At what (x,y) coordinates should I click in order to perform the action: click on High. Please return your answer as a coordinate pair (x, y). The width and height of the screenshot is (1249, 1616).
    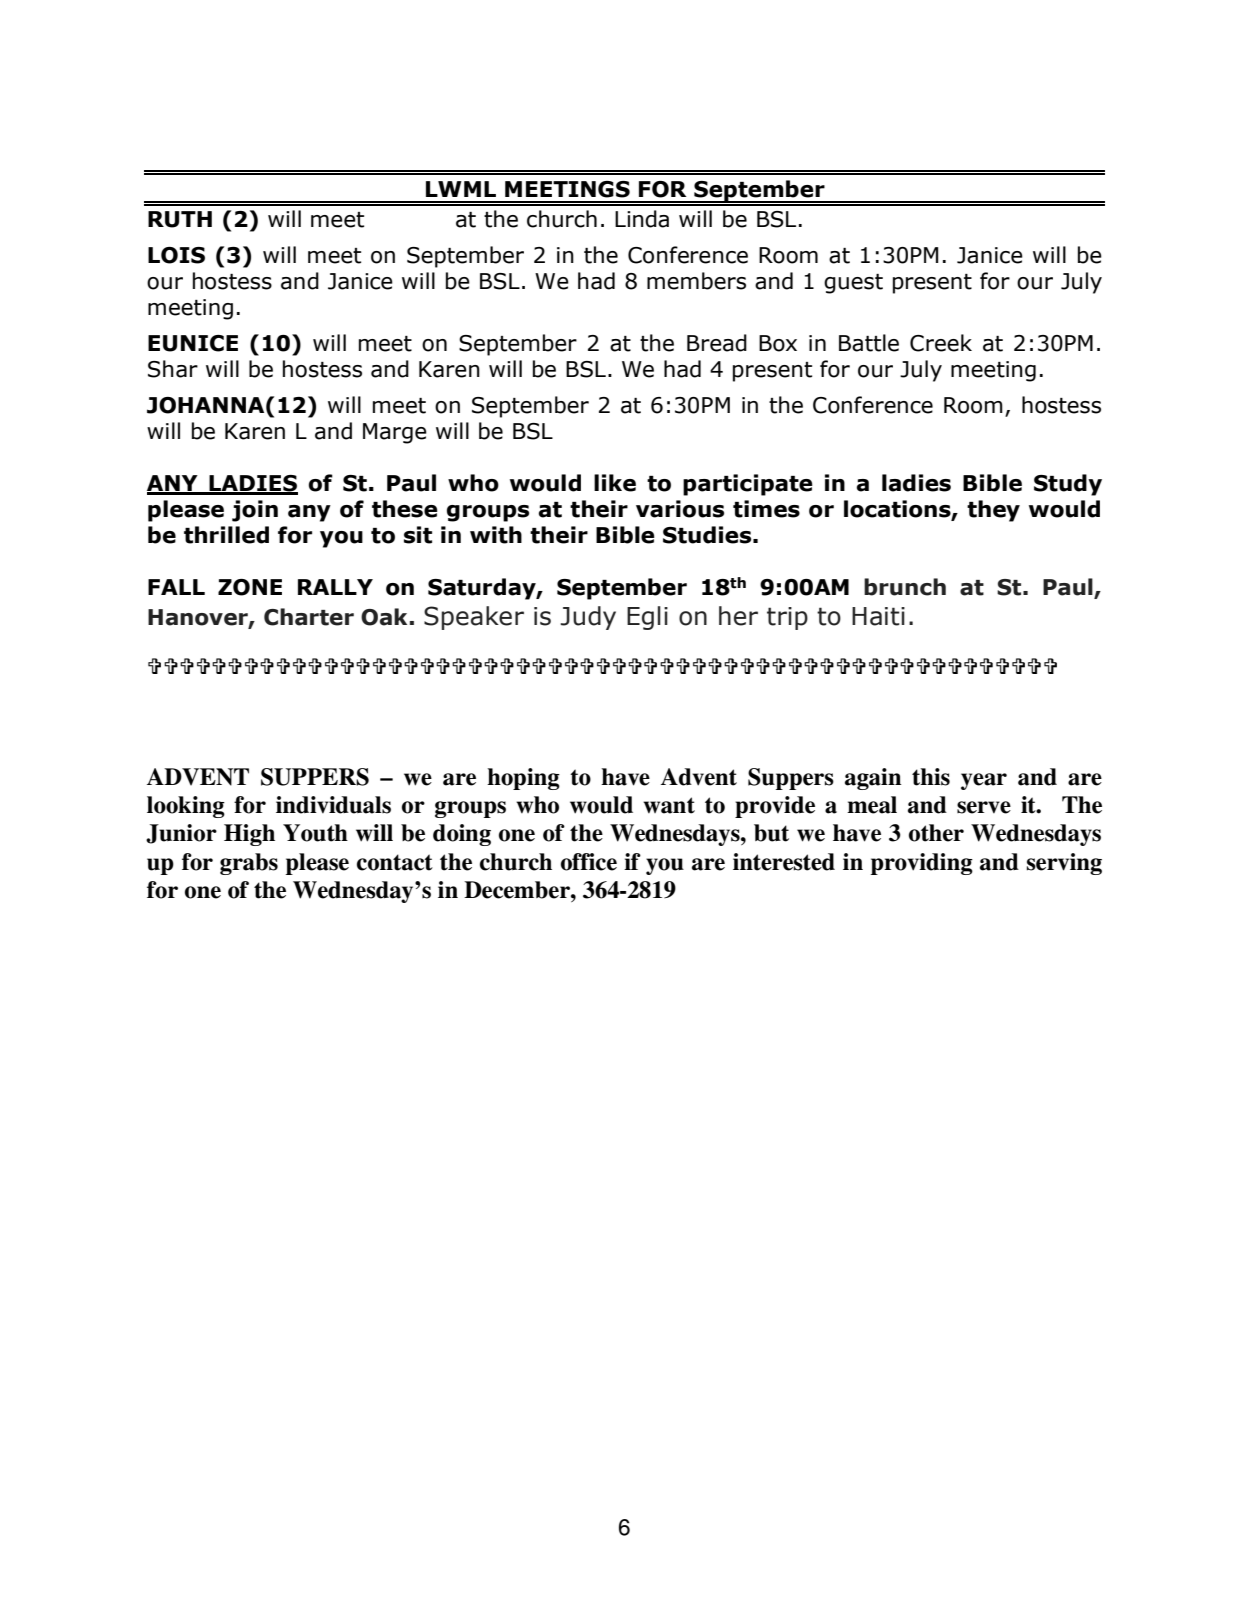
    Looking at the image, I should click on (249, 835).
